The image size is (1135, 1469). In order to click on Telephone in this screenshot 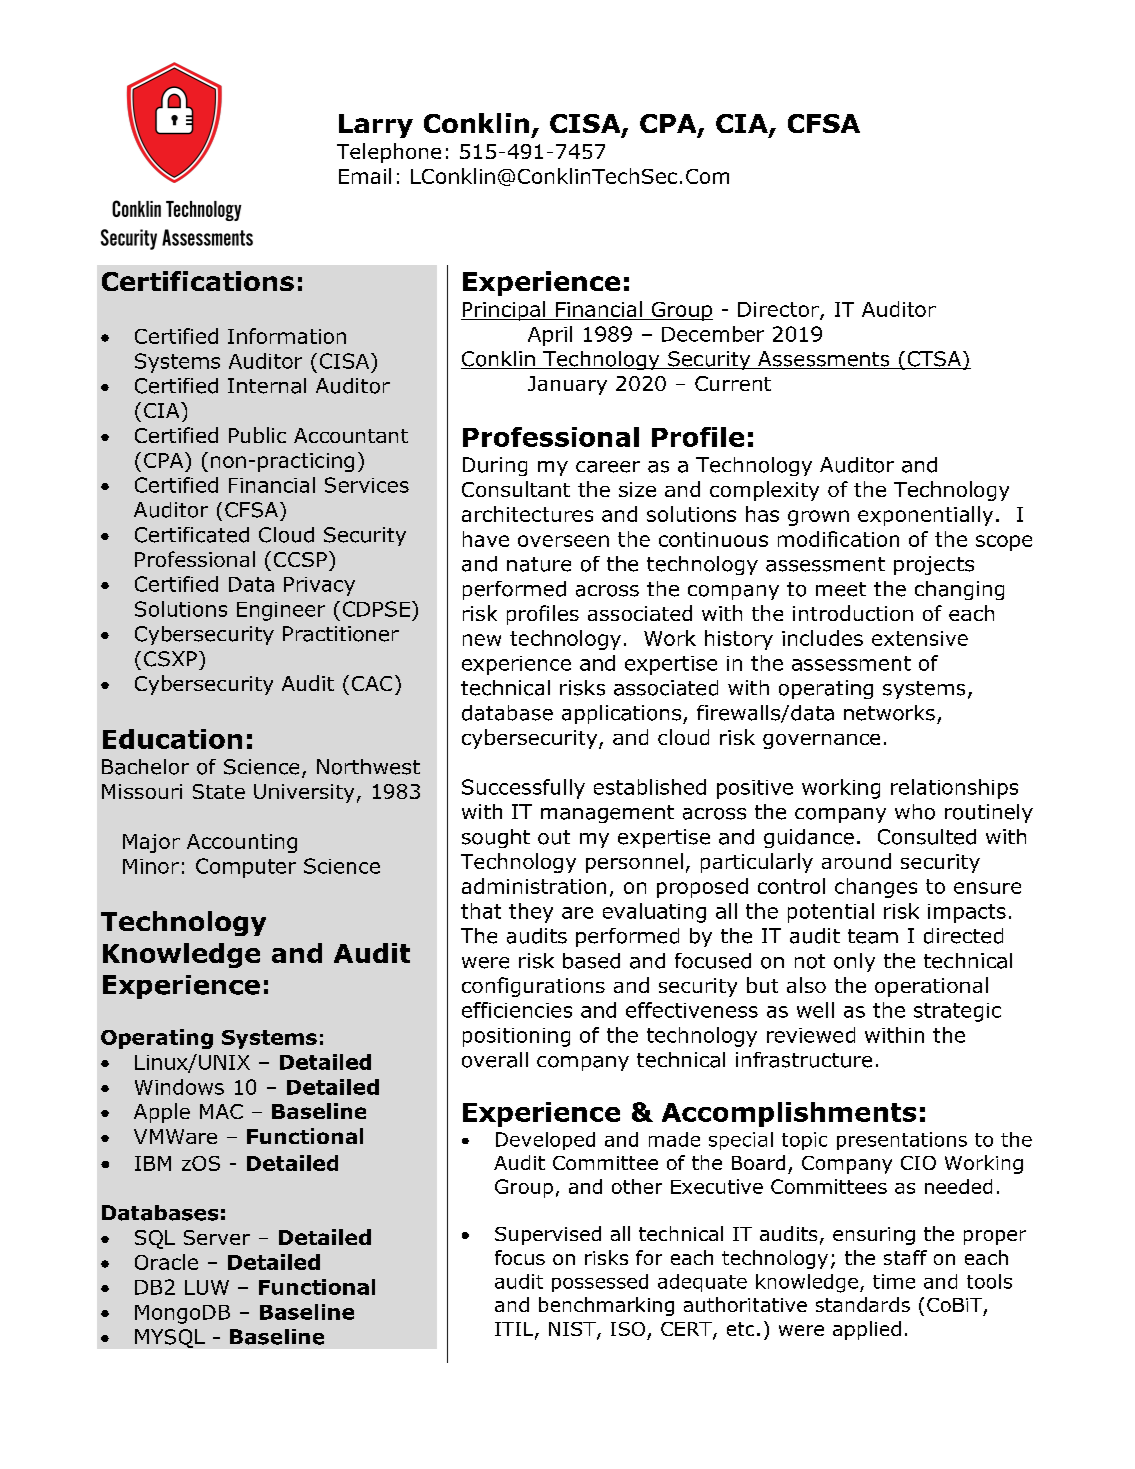, I will do `click(389, 153)`.
